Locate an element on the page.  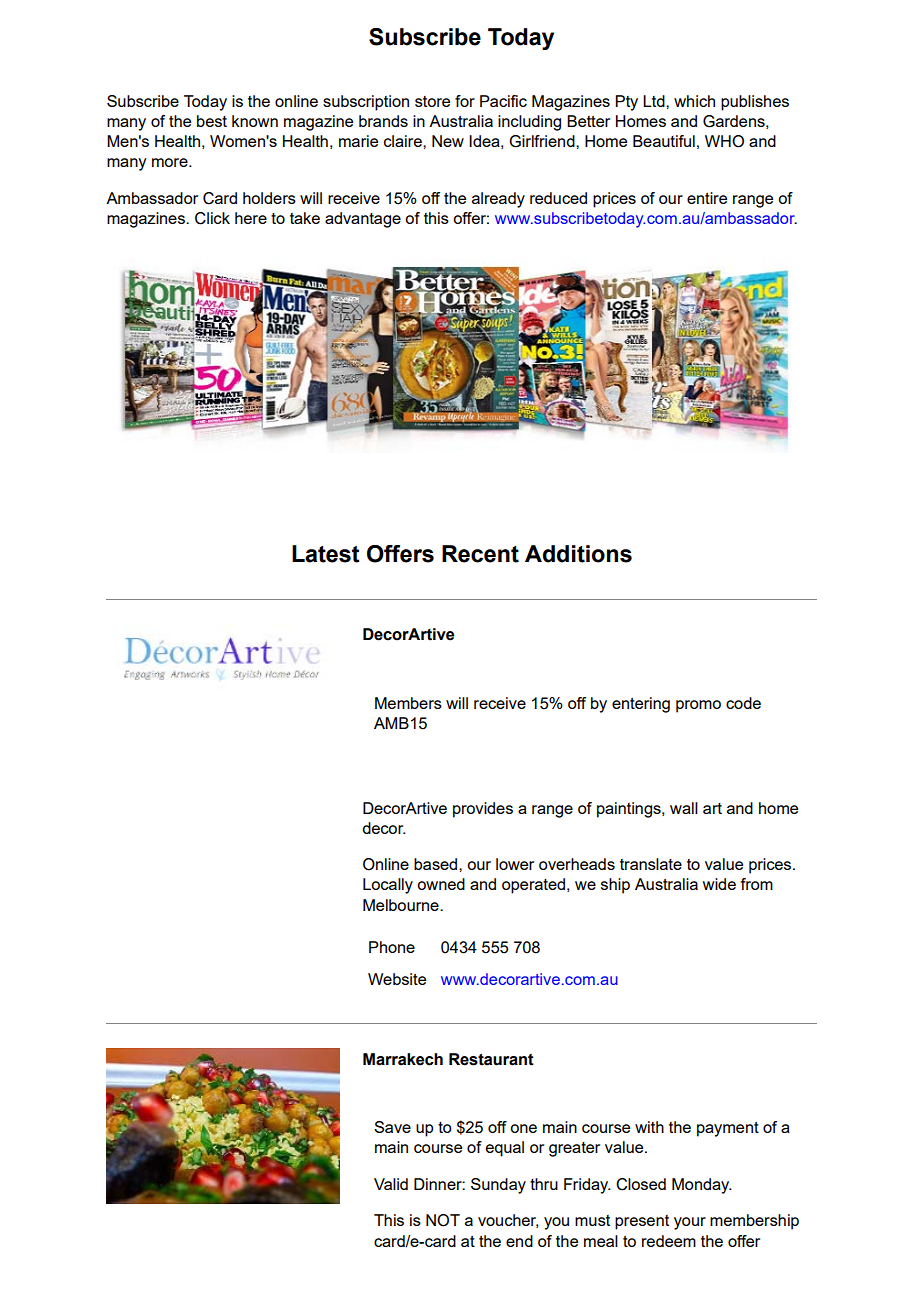
Beautiful is located at coordinates (664, 141).
